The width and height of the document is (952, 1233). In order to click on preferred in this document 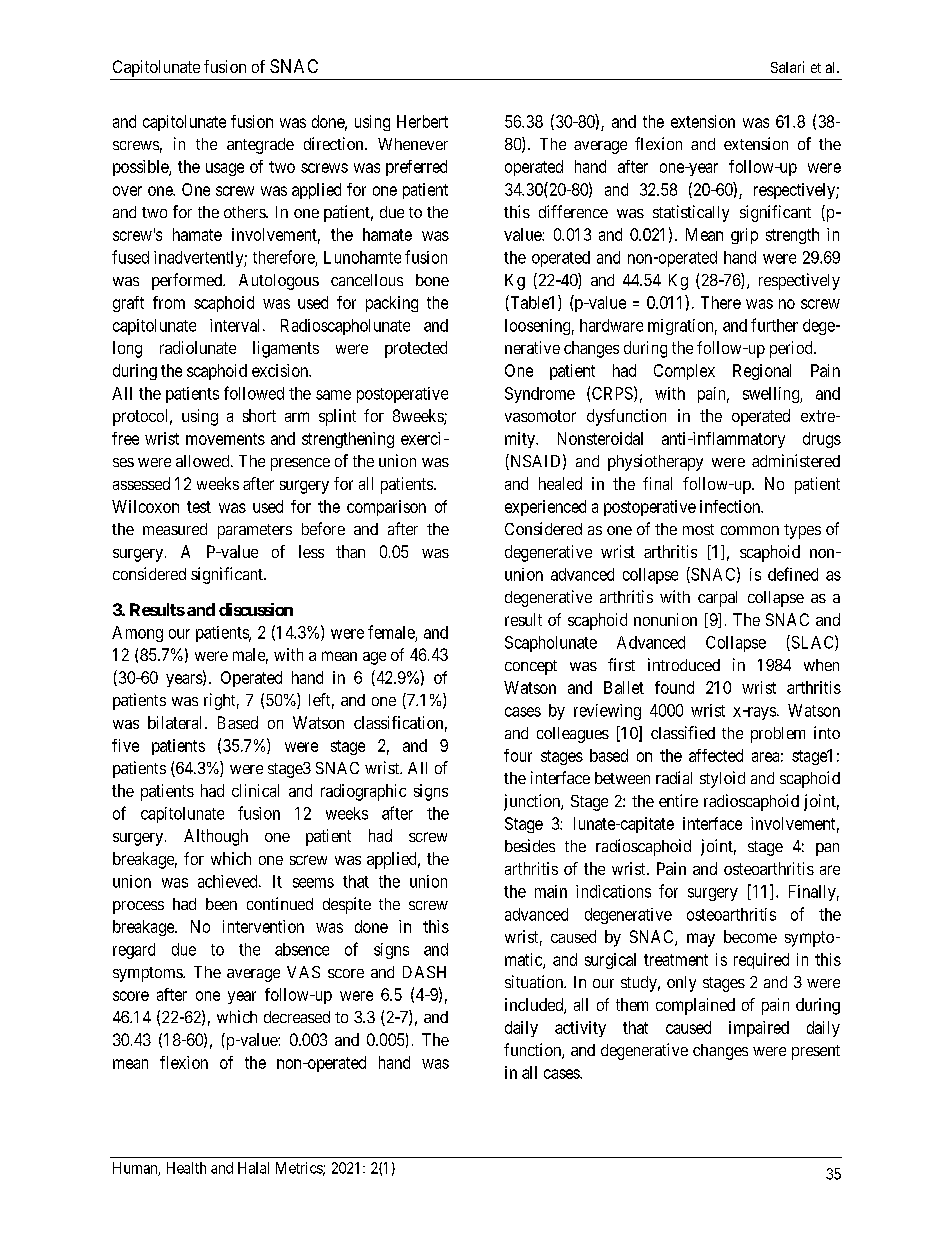, I will do `click(416, 168)`.
